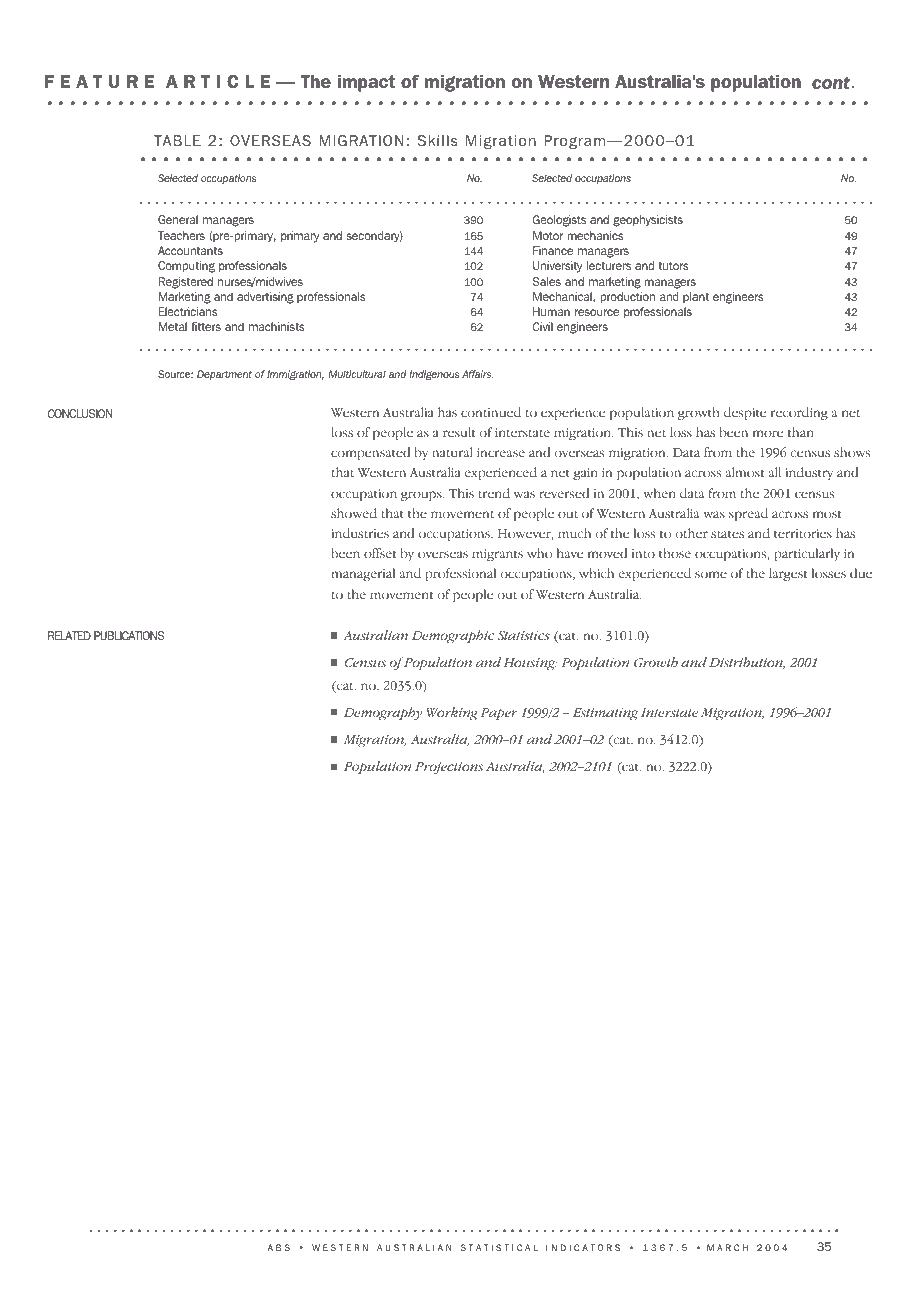 Image resolution: width=924 pixels, height=1308 pixels. What do you see at coordinates (224, 375) in the screenshot?
I see `Department` at bounding box center [224, 375].
